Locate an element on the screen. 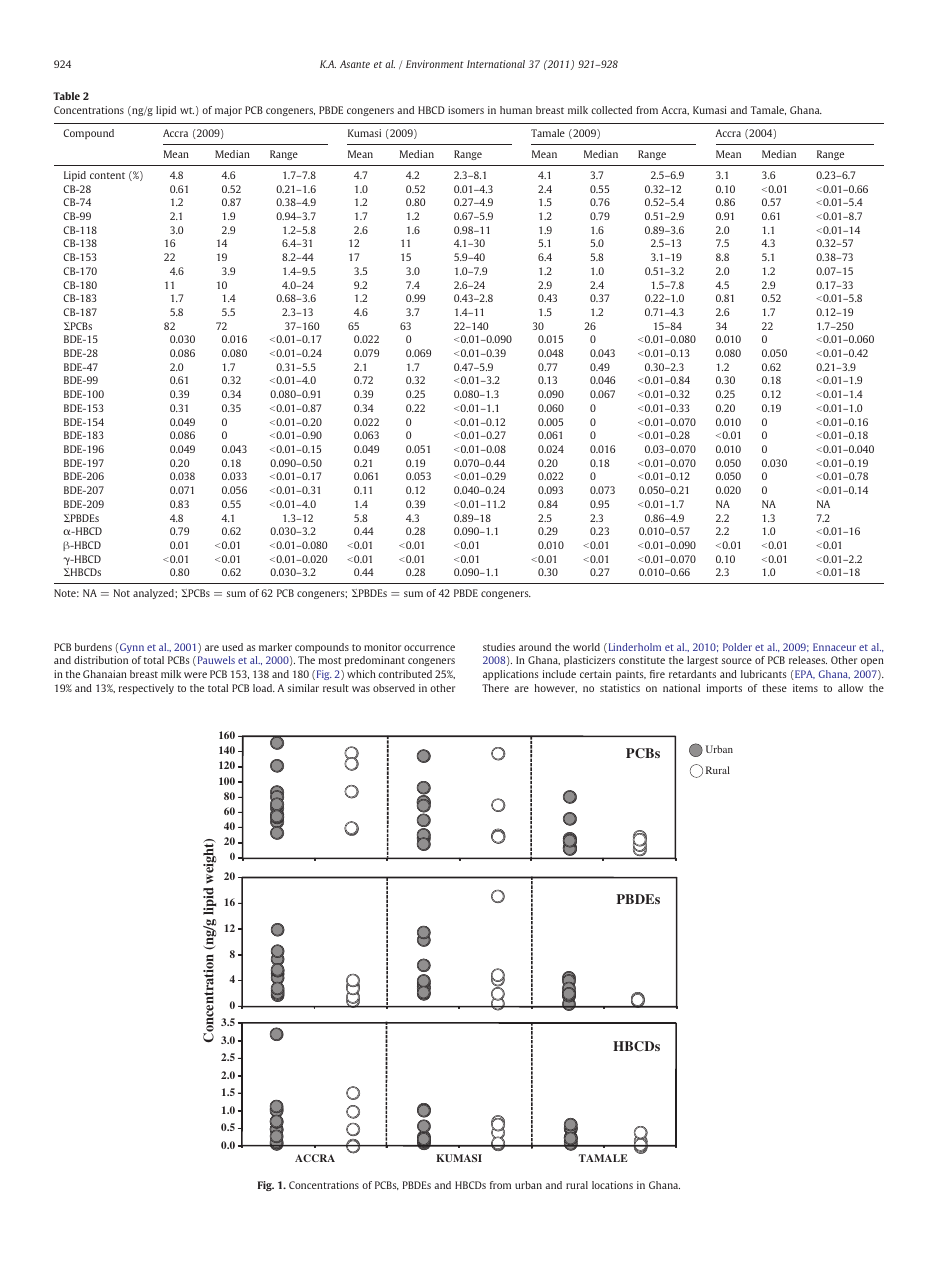  collected is located at coordinates (611, 110).
